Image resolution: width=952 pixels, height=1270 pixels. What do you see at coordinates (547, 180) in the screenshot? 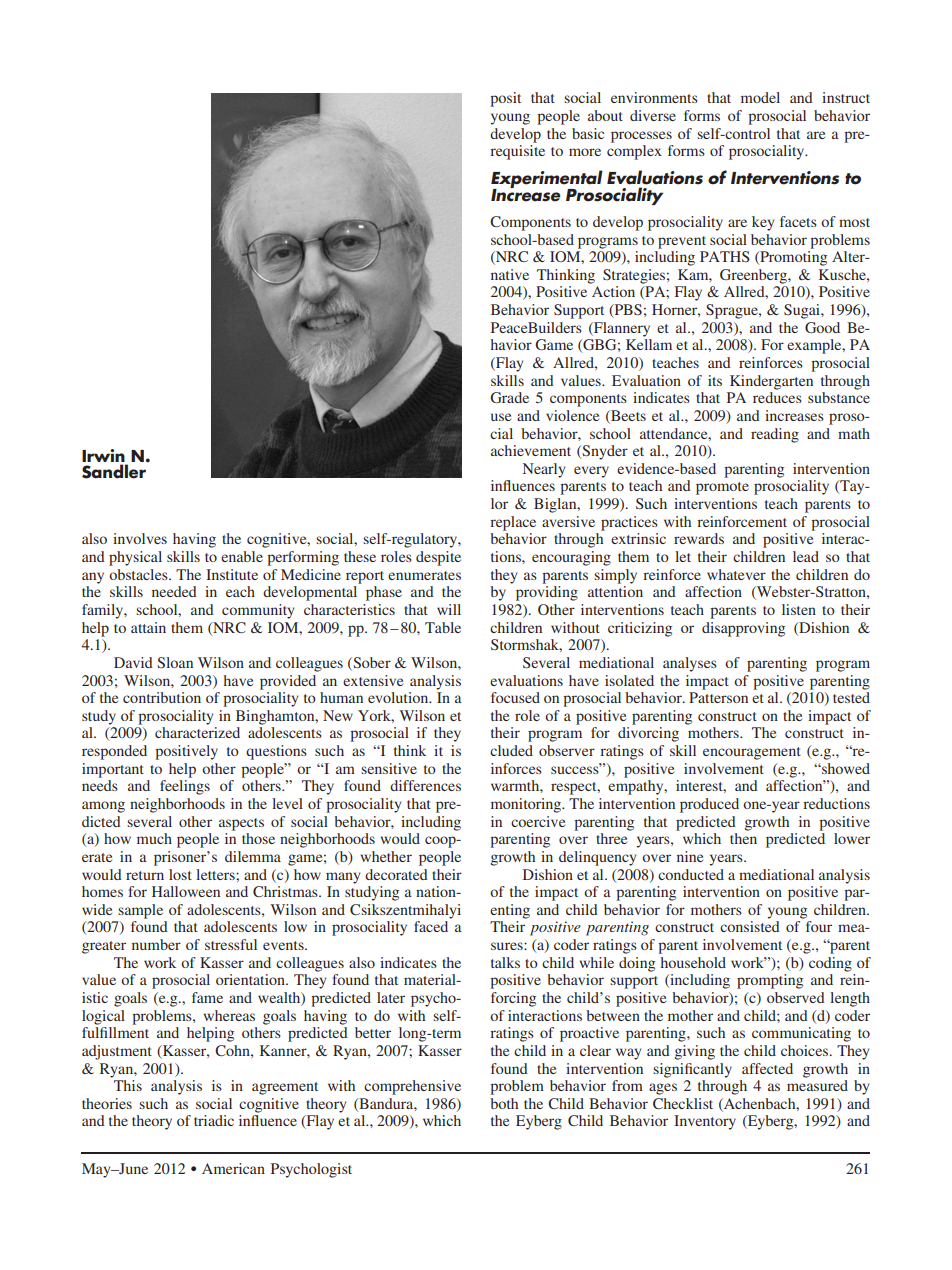
I see `Experimental` at bounding box center [547, 180].
